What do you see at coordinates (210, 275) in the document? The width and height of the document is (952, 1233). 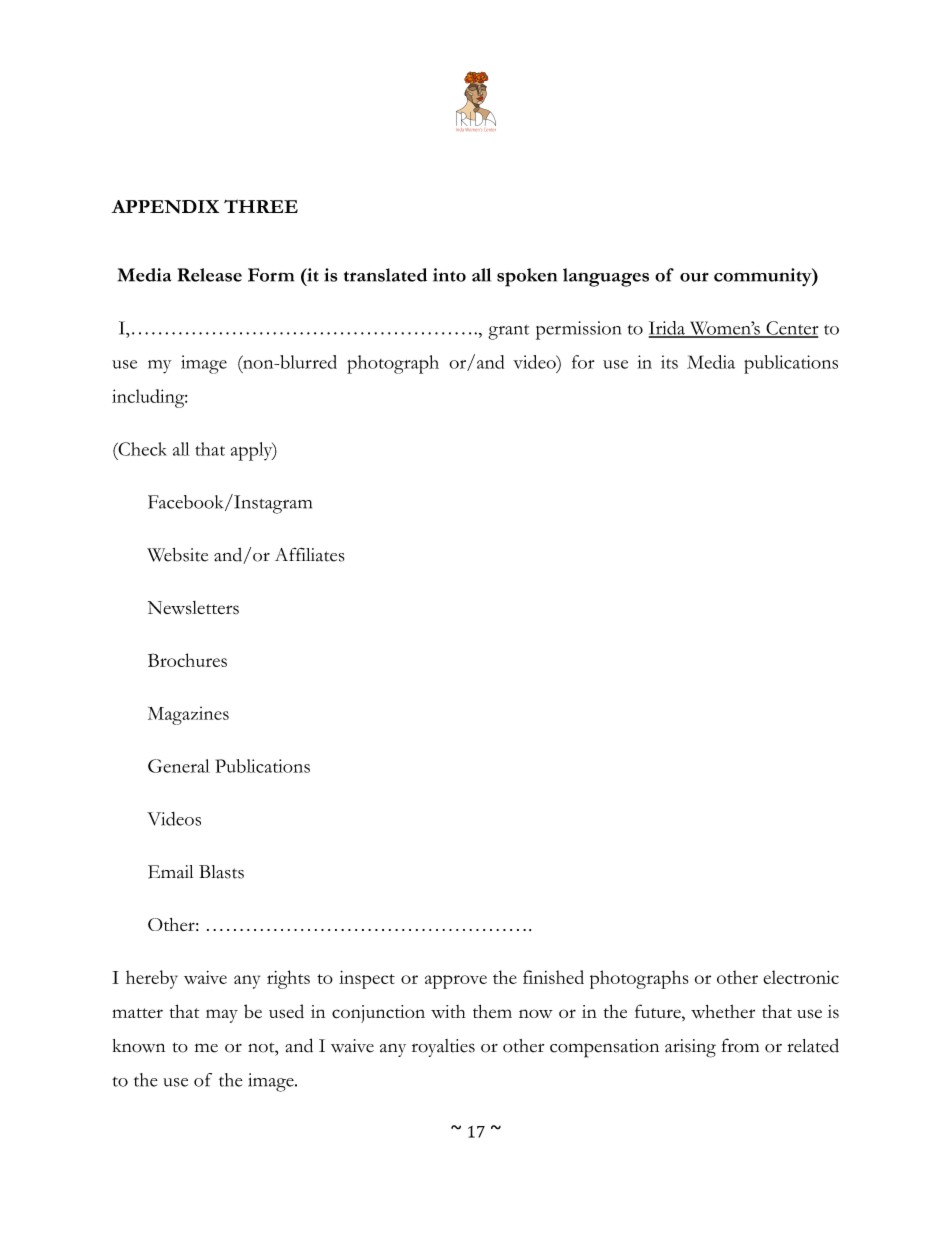 I see `Release` at bounding box center [210, 275].
